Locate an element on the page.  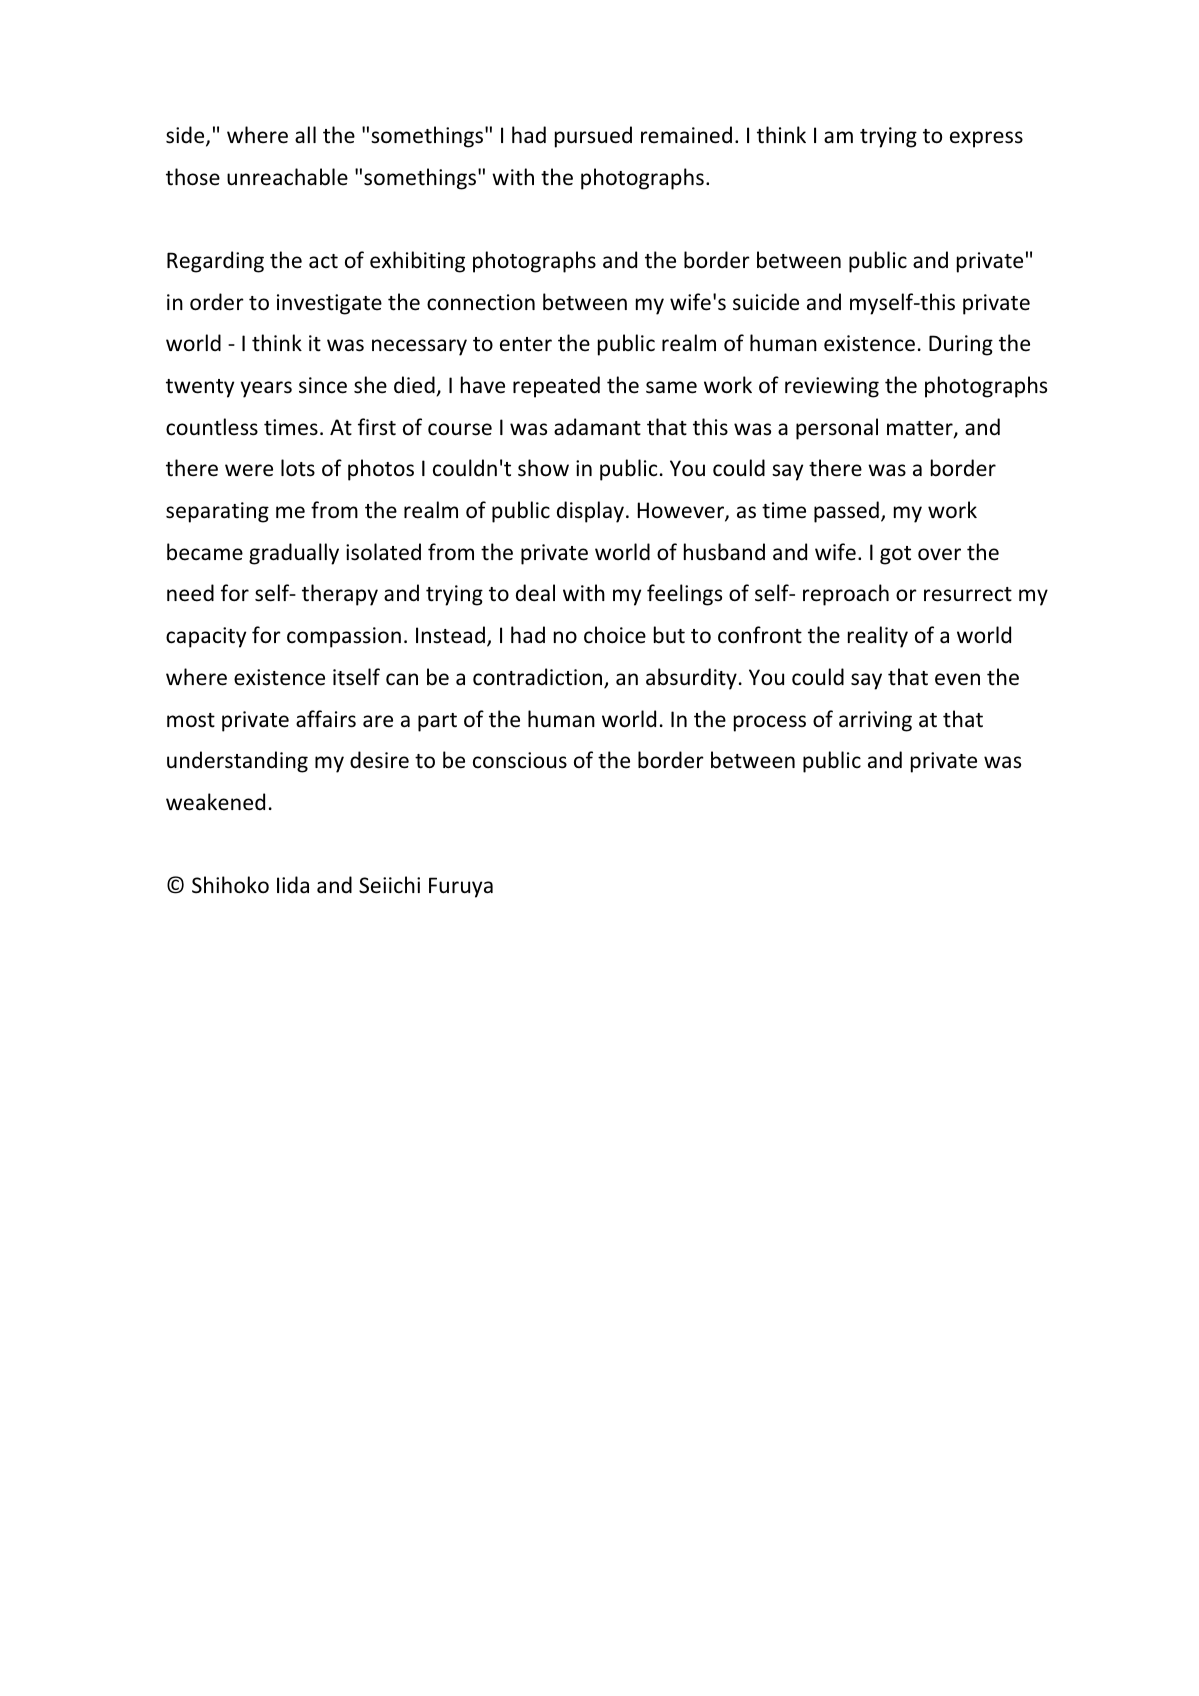
investigate is located at coordinates (329, 304).
